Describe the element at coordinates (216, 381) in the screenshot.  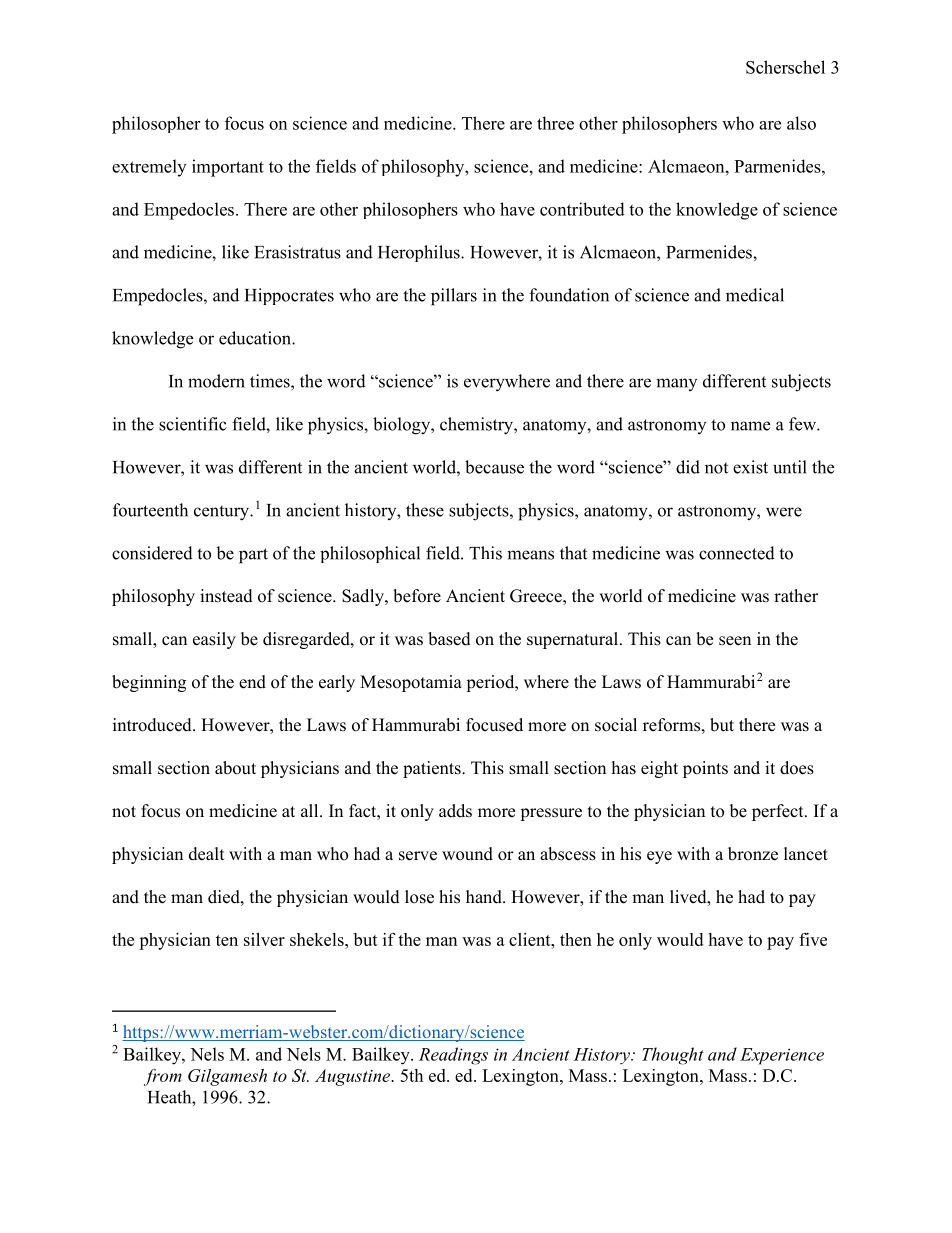
I see `modern` at that location.
